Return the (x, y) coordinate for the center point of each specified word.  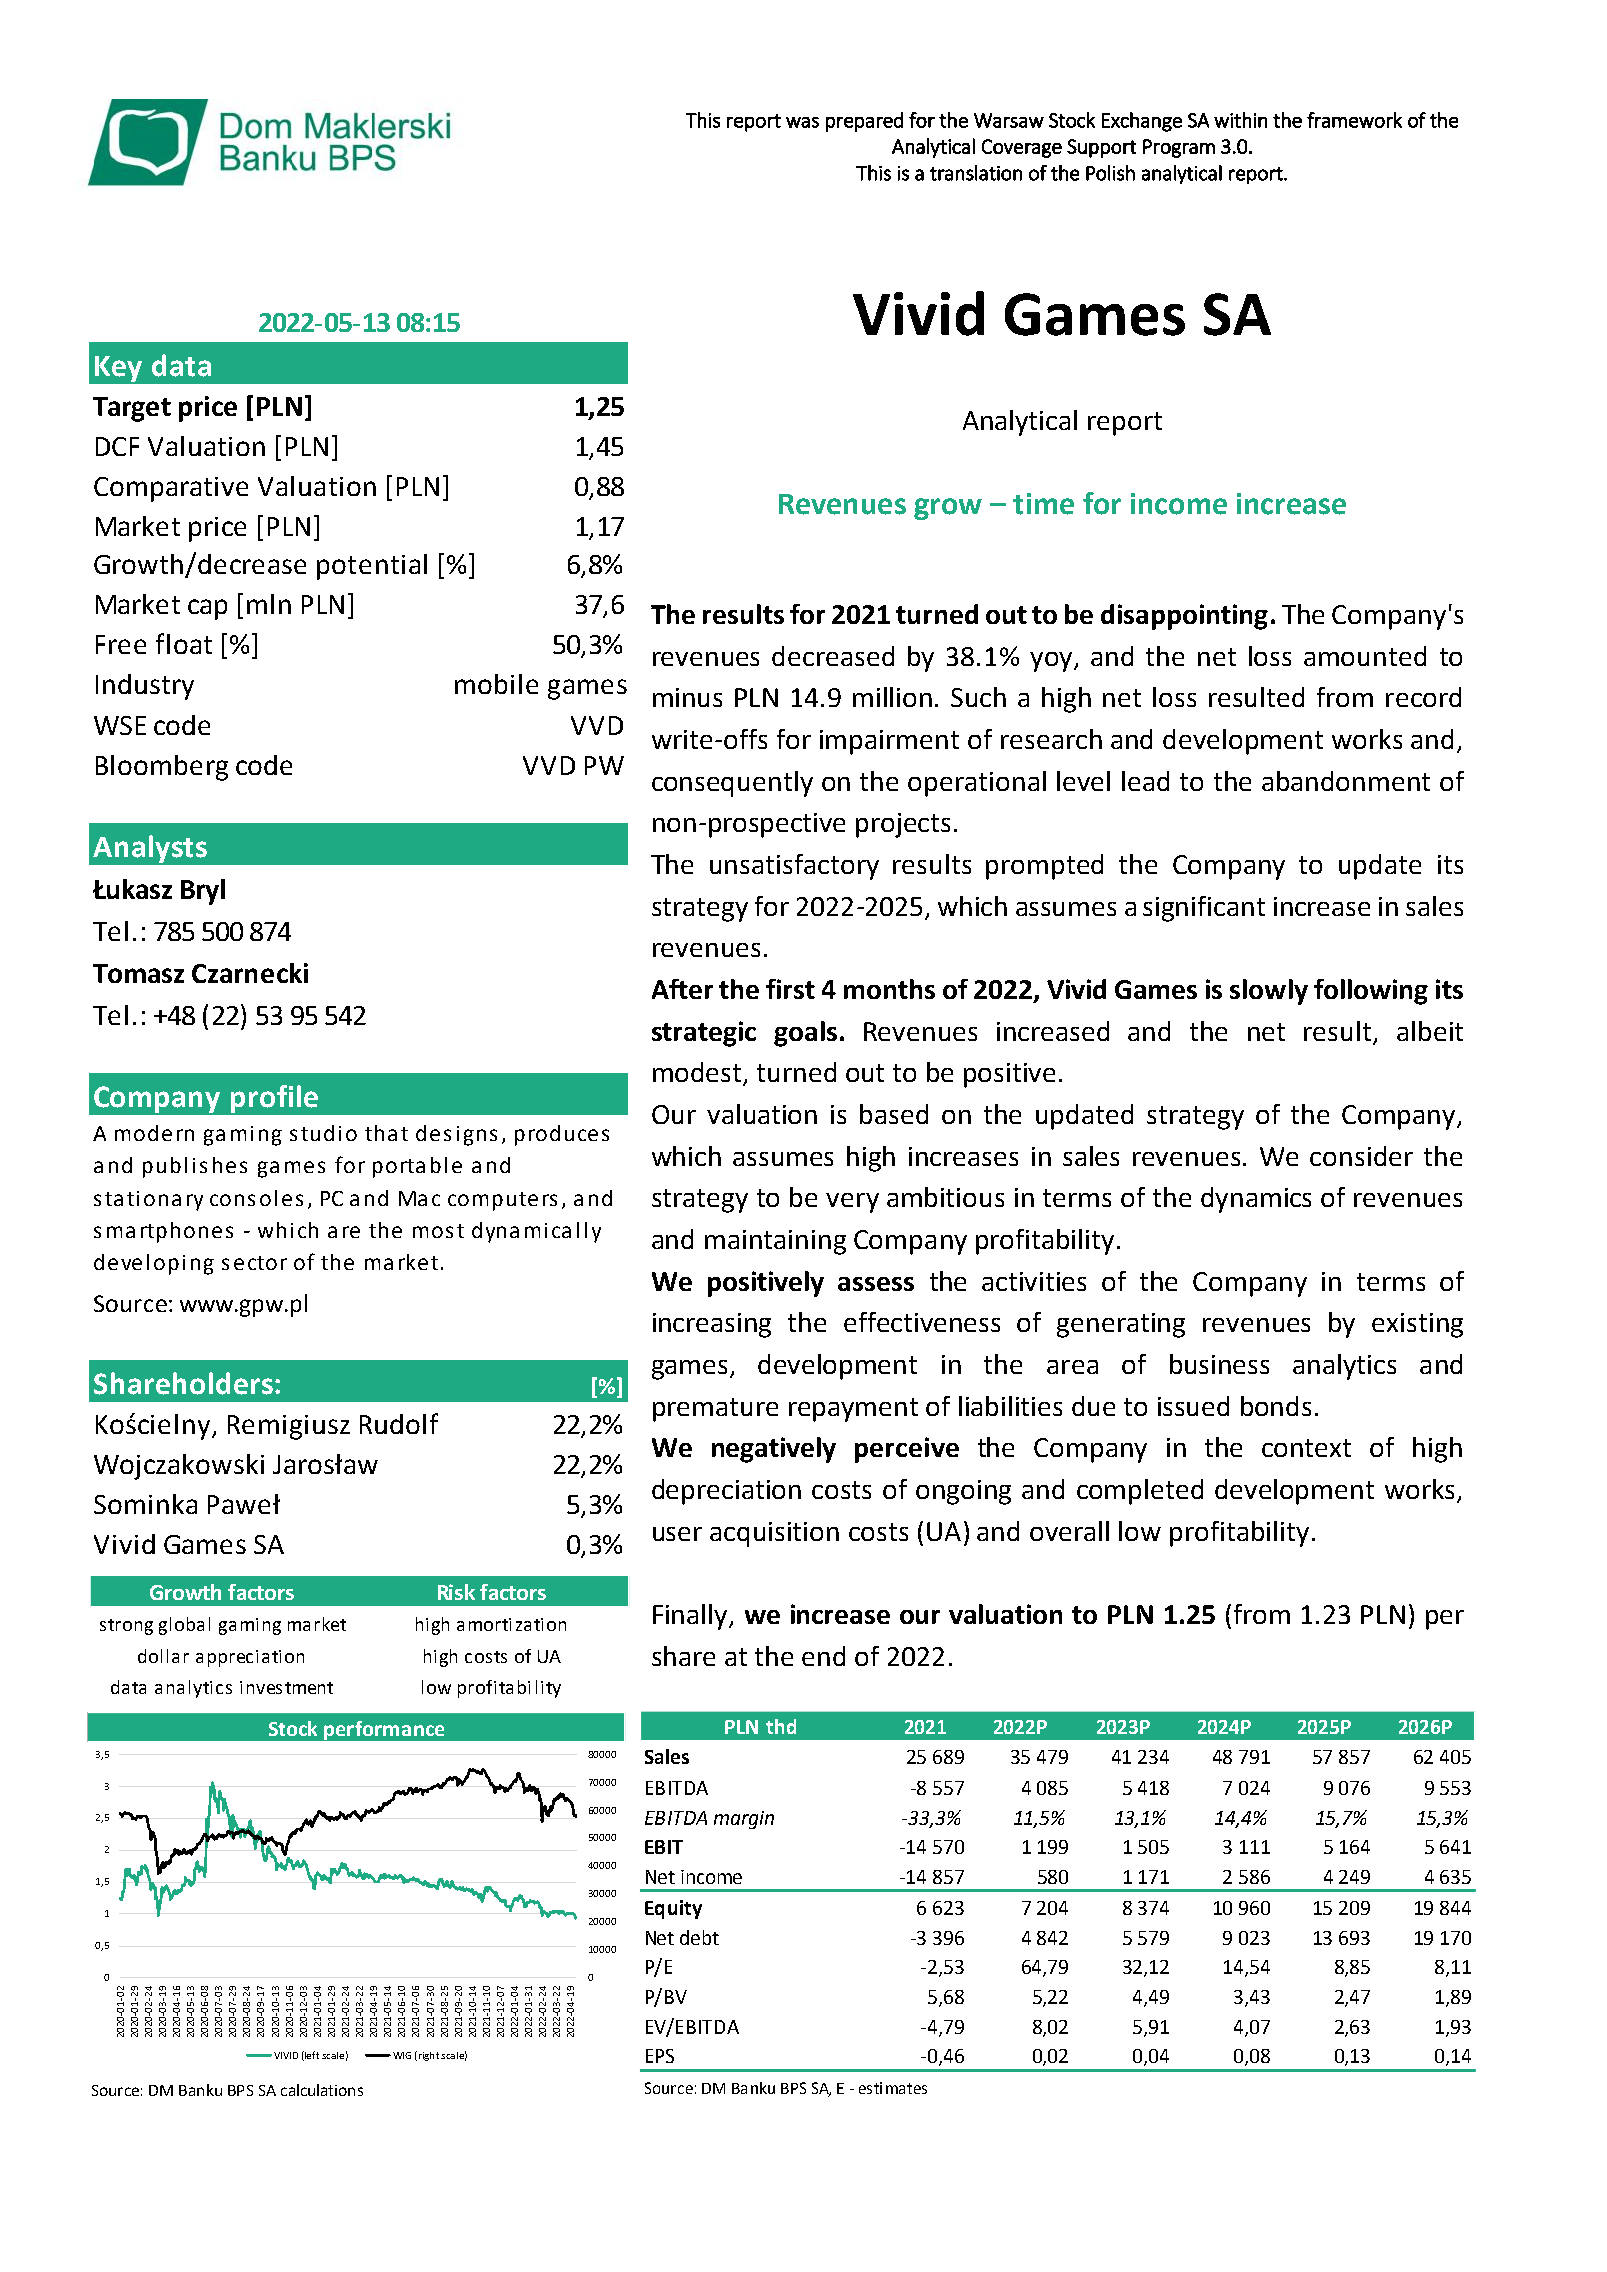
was (802, 122)
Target (132, 409)
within (1240, 120)
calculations (322, 2090)
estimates (893, 2088)
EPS (660, 2056)
